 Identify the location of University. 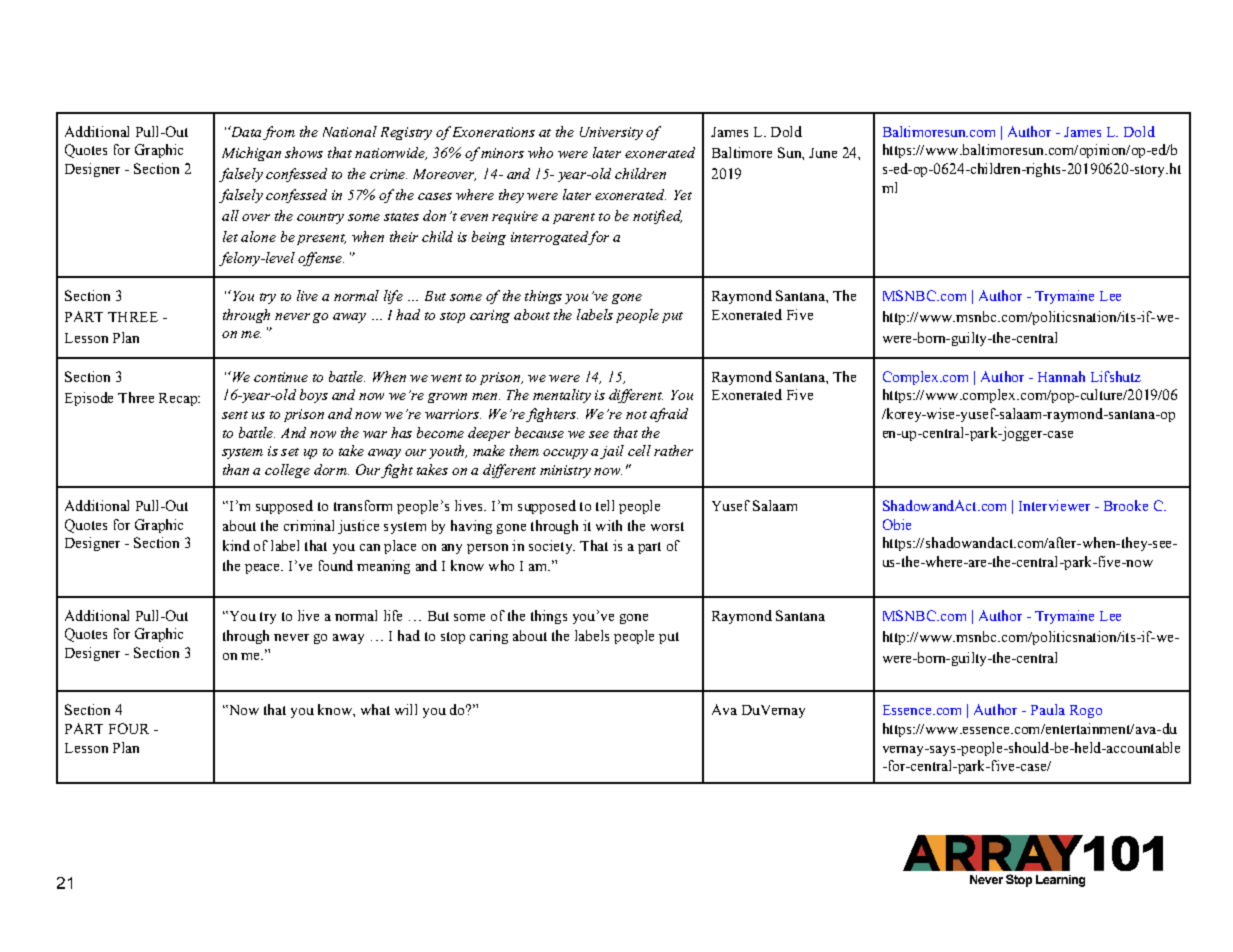
(611, 133).
